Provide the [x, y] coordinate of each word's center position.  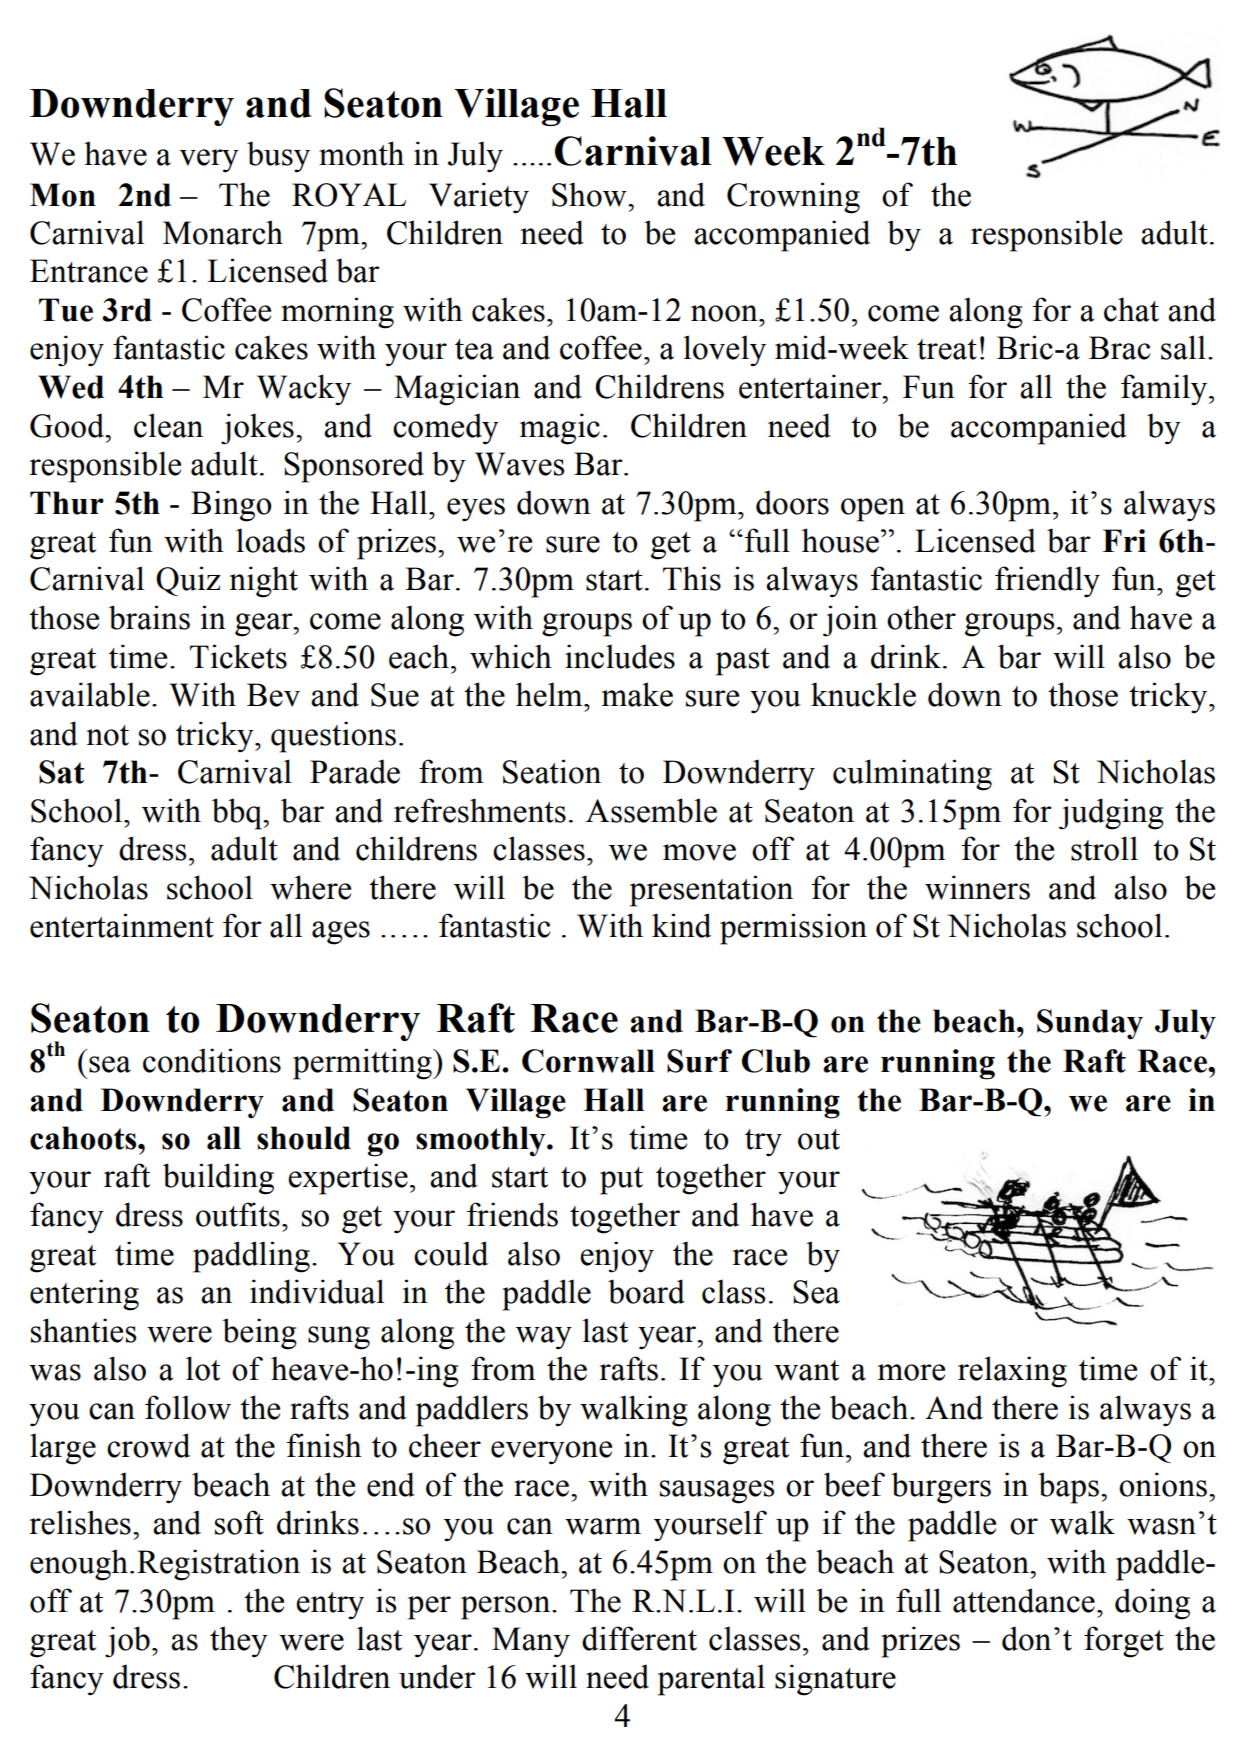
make [637, 694]
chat [1131, 309]
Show [590, 194]
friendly [1047, 582]
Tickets [238, 656]
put [621, 1181]
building [218, 1179]
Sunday [1090, 1024]
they [239, 1642]
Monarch [223, 232]
